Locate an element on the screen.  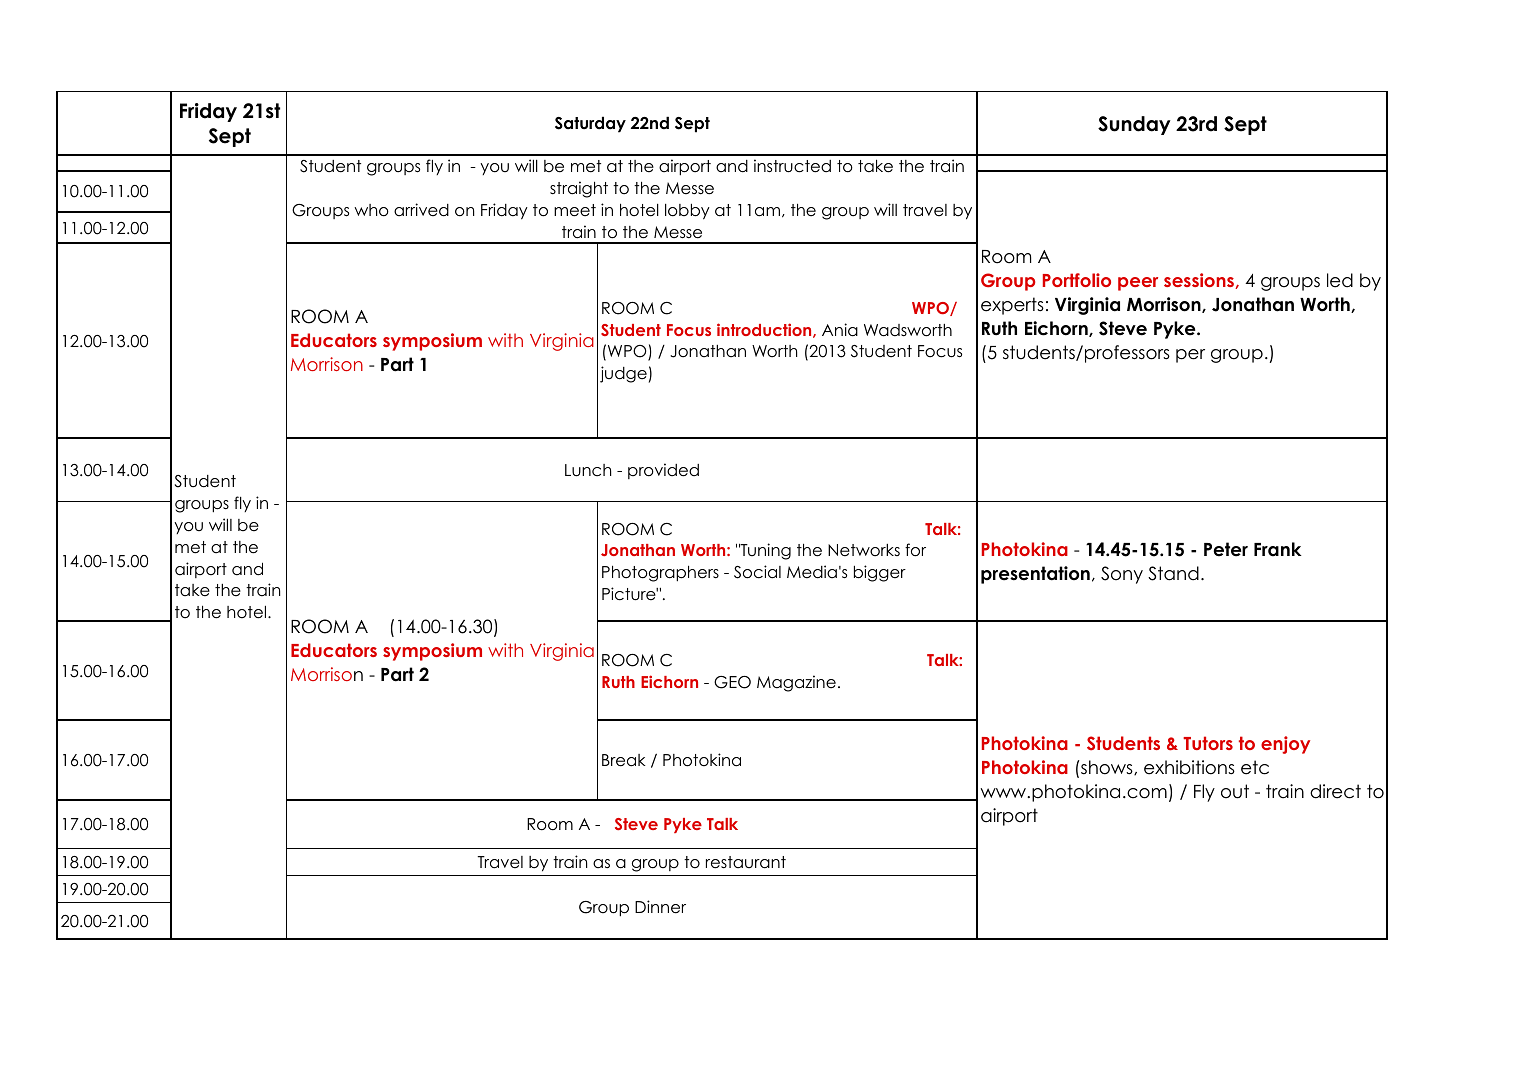
instructed is located at coordinates (792, 166).
